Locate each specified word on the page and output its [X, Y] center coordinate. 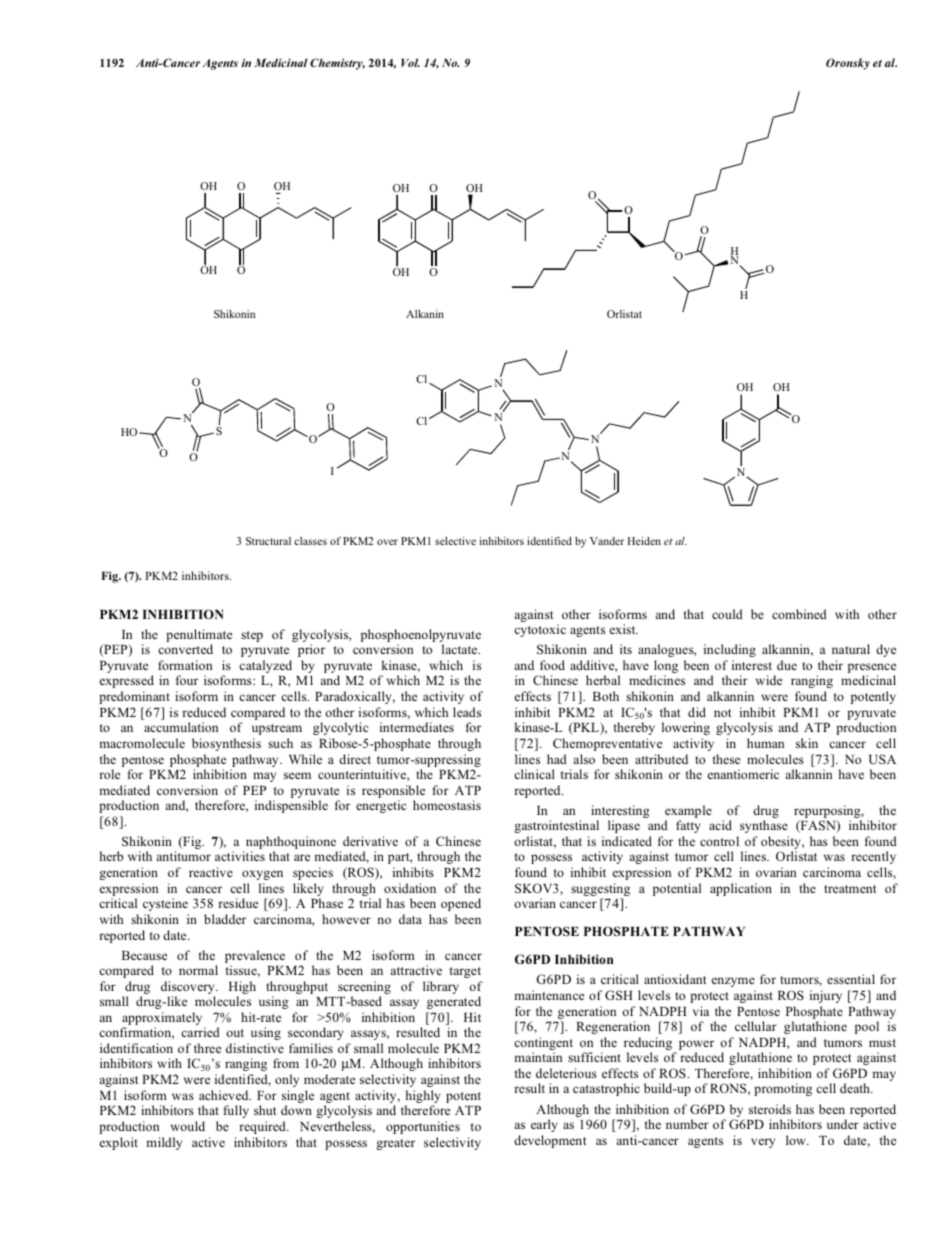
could [727, 614]
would [188, 1126]
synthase [764, 826]
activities [240, 856]
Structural [268, 541]
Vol [410, 62]
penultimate [199, 637]
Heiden [644, 541]
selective [455, 541]
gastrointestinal [556, 826]
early [544, 1125]
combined [799, 614]
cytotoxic [540, 630]
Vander [607, 541]
